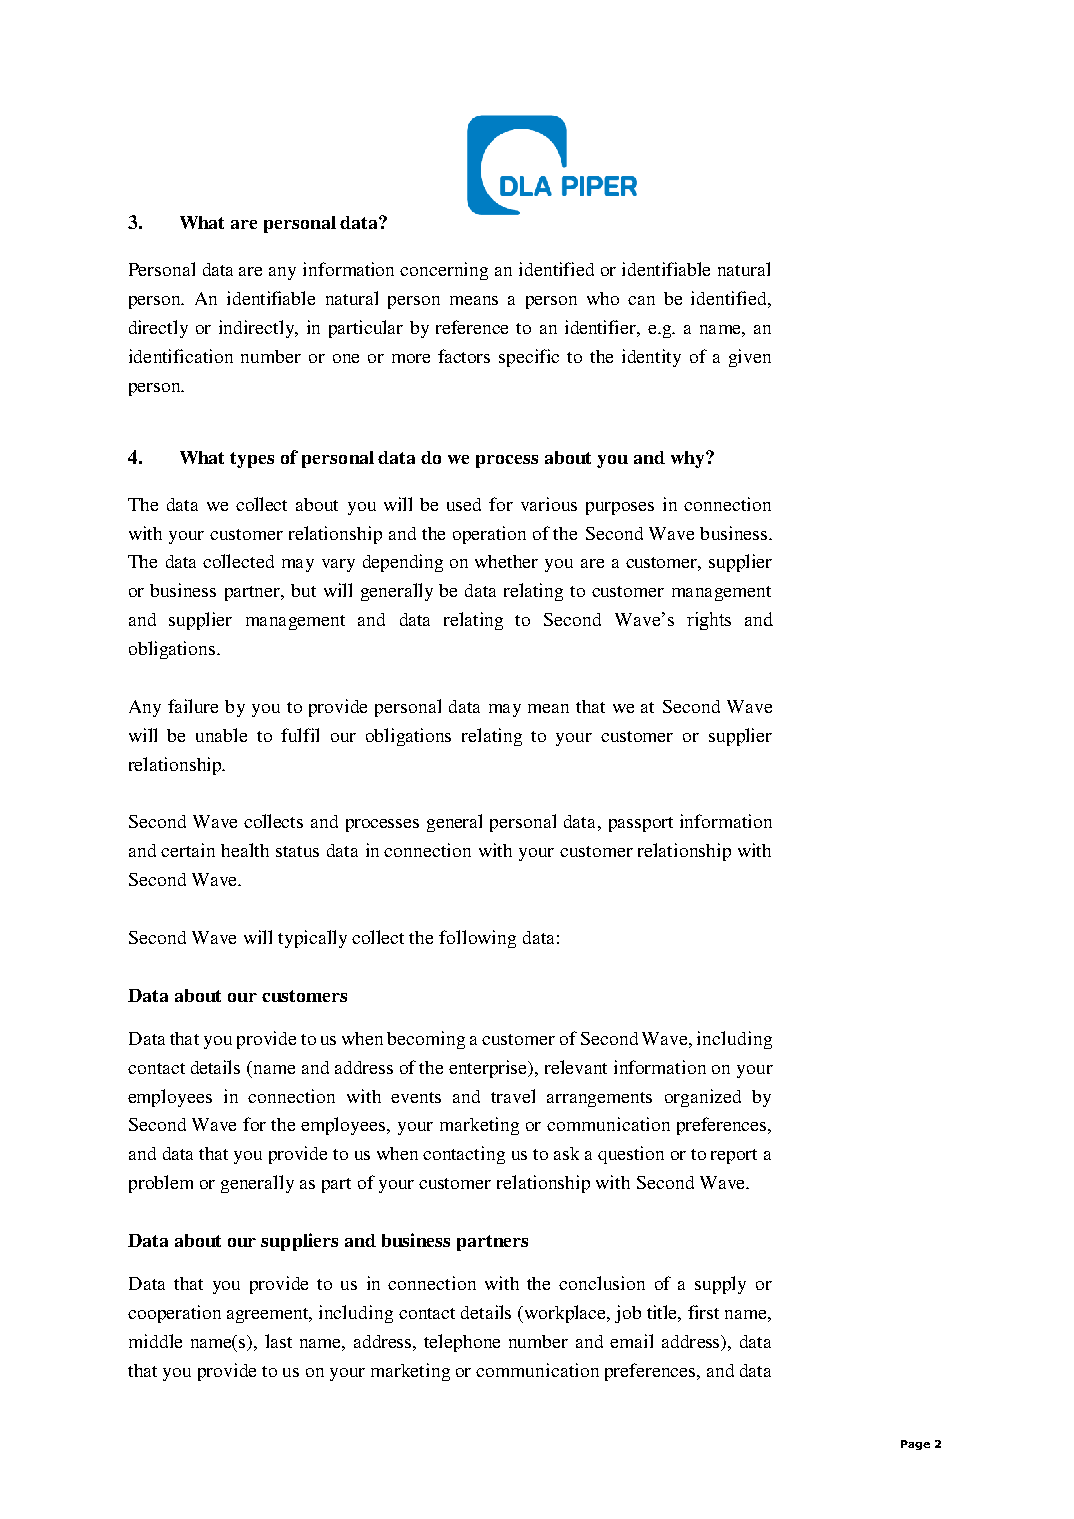  What do you see at coordinates (462, 1343) in the screenshot?
I see `telephone` at bounding box center [462, 1343].
